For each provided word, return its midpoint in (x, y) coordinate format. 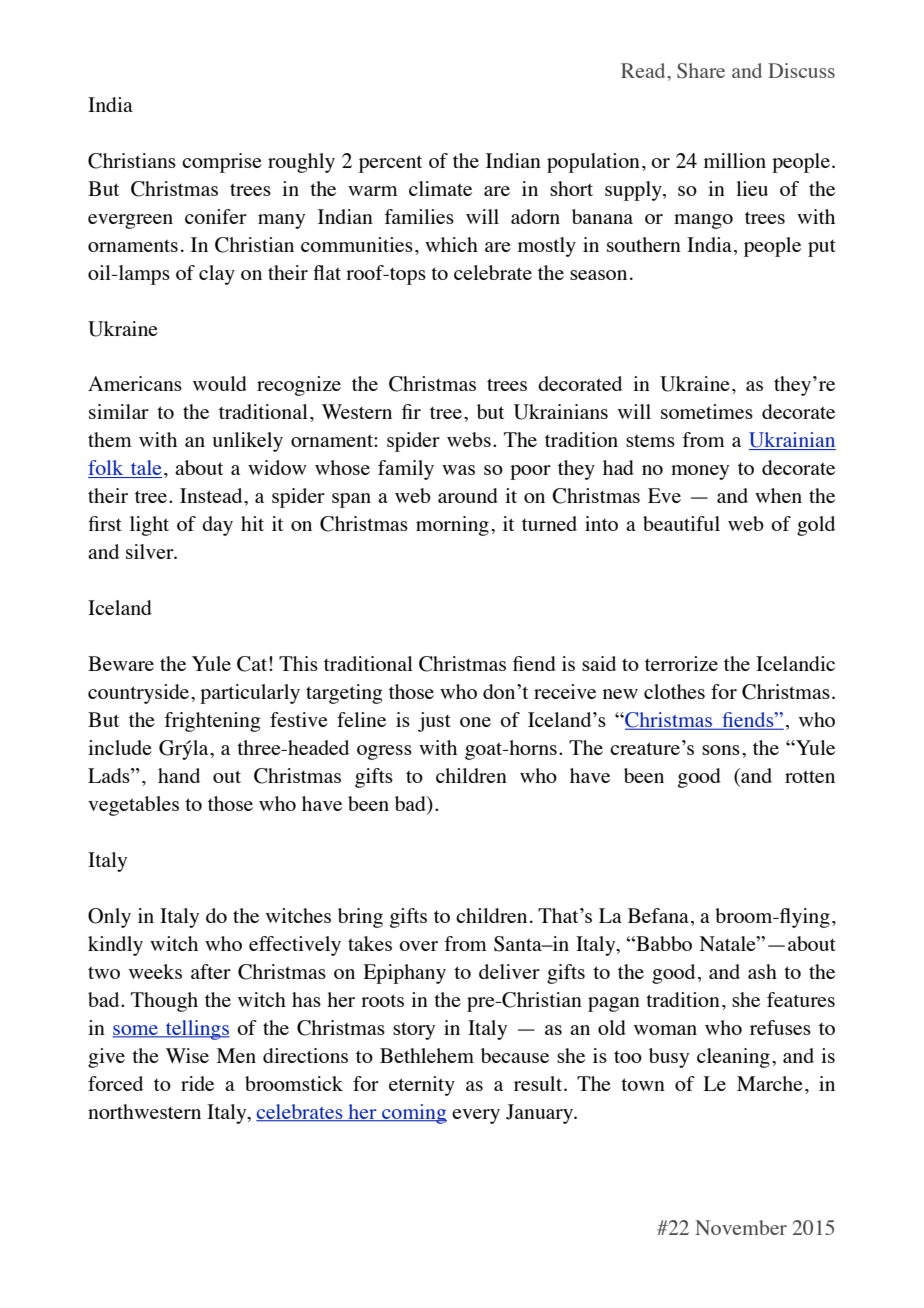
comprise (222, 163)
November (741, 1227)
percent (390, 164)
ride (197, 1083)
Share (701, 71)
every (476, 1116)
